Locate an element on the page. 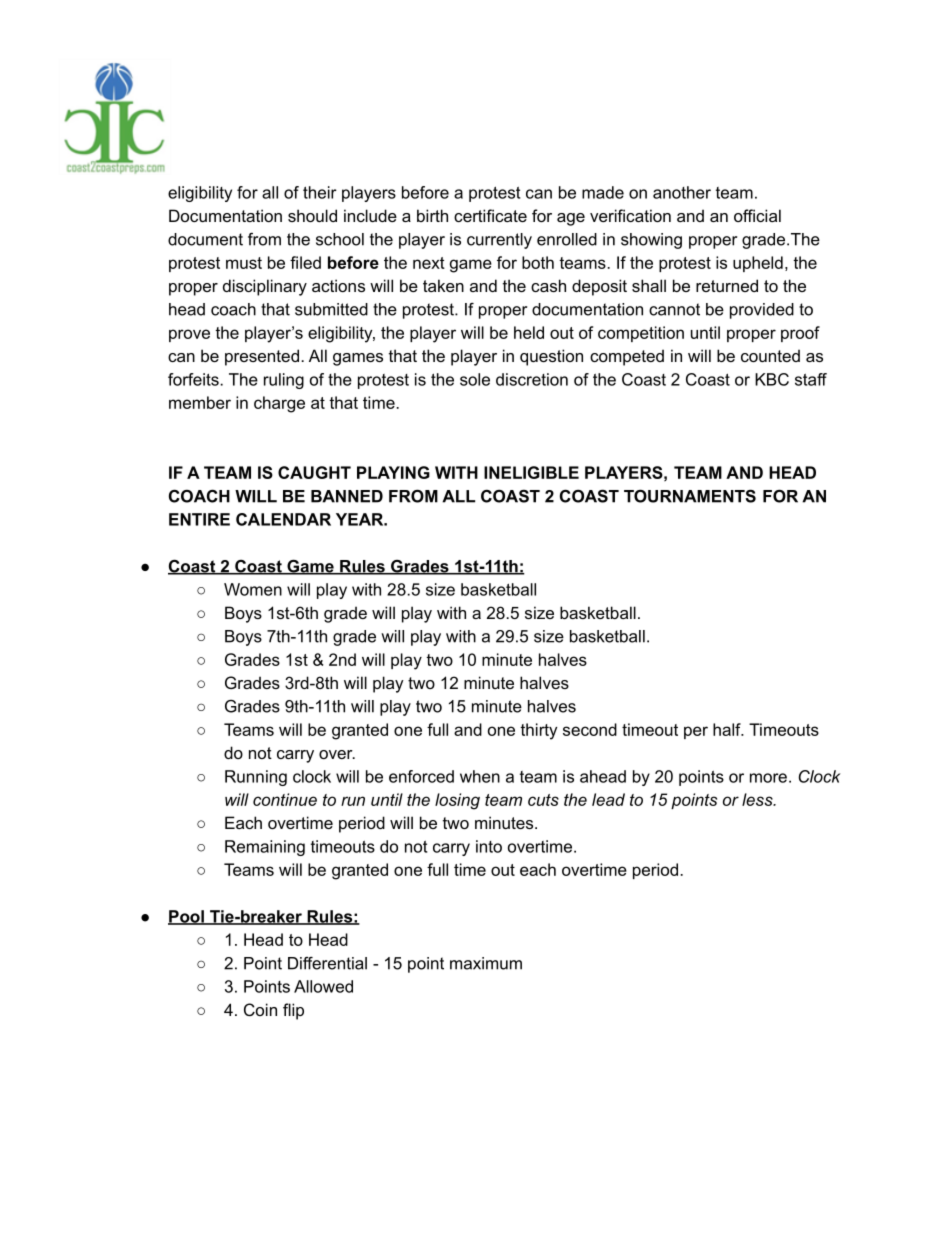 The image size is (952, 1233). official is located at coordinates (757, 215).
